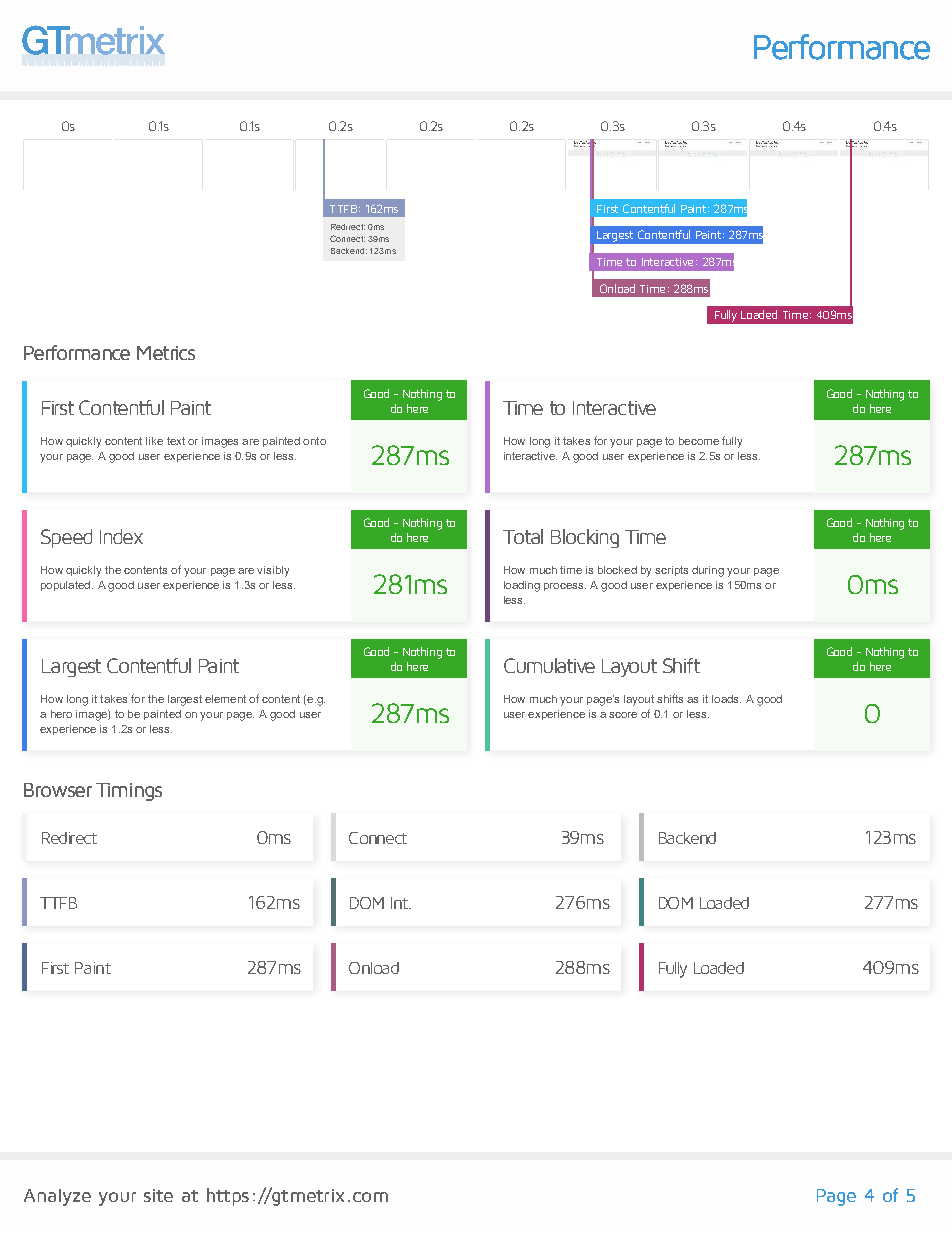 The height and width of the screenshot is (1233, 952). What do you see at coordinates (57, 1197) in the screenshot?
I see `Analyze` at bounding box center [57, 1197].
